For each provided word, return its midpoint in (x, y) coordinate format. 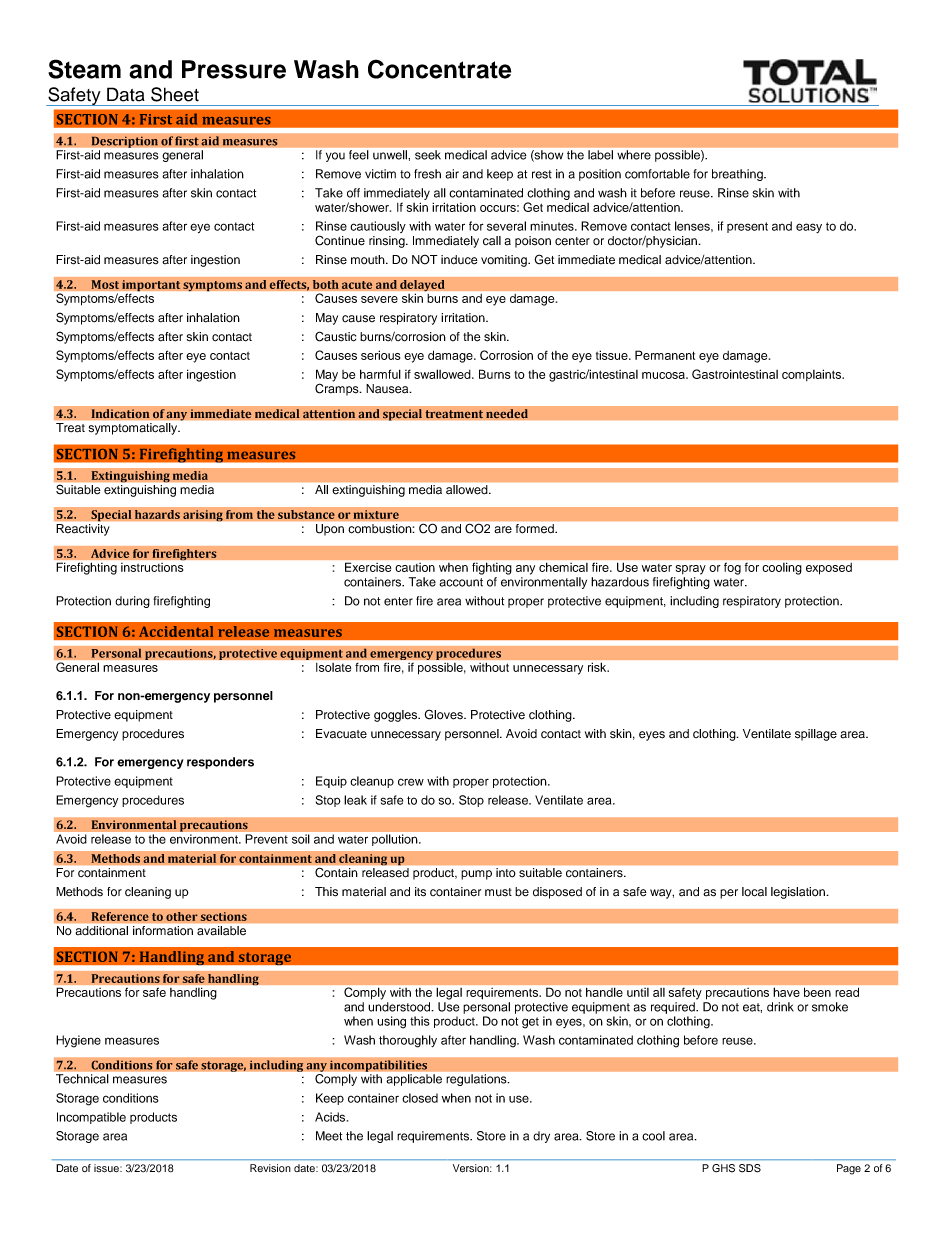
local (754, 892)
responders (220, 763)
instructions (152, 567)
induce (459, 260)
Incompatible (91, 1118)
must (498, 892)
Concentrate (439, 69)
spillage (816, 735)
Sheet (175, 94)
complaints (812, 375)
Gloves (444, 714)
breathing (738, 175)
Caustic (335, 336)
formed (536, 528)
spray (691, 570)
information (163, 930)
